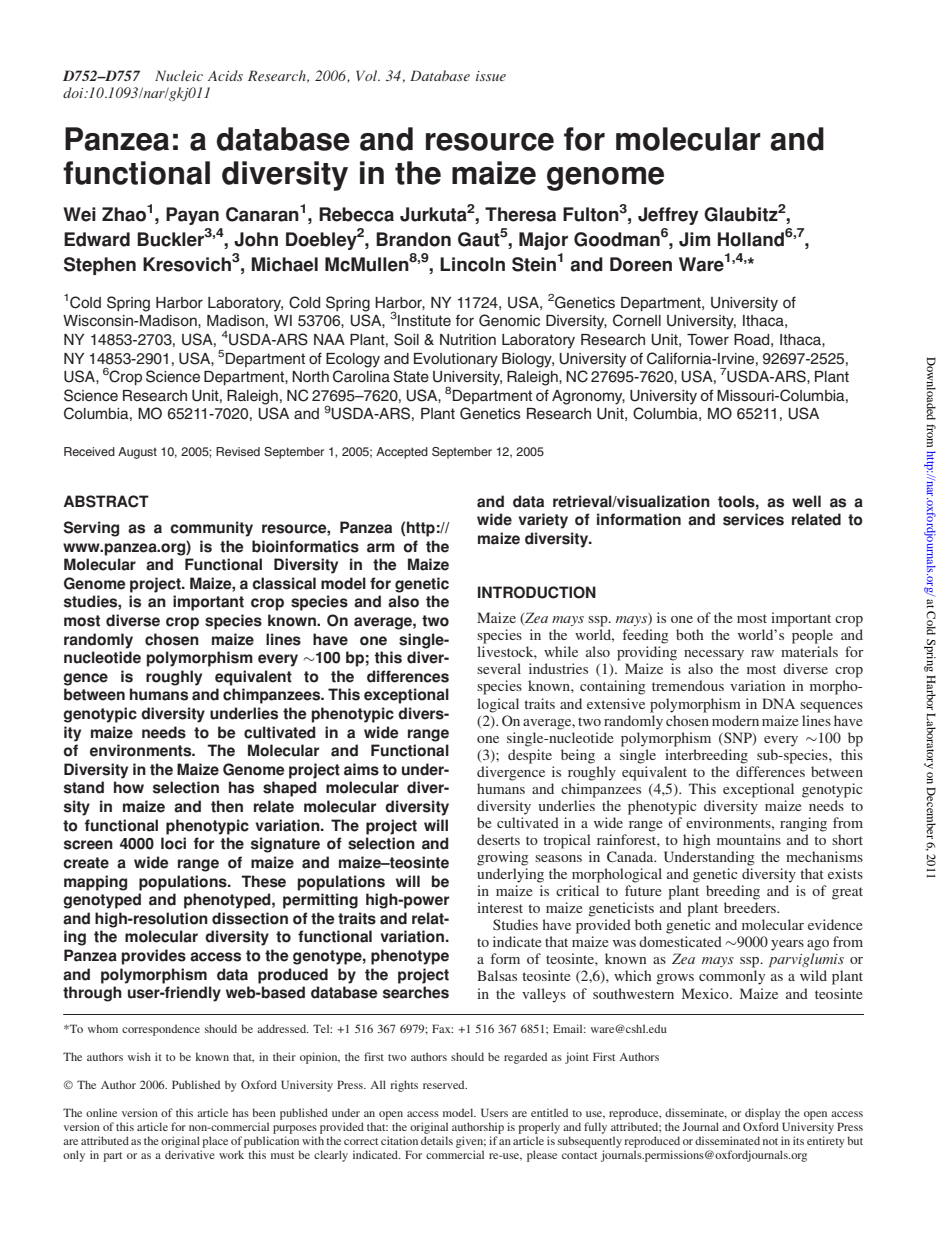  I want to click on August, so click(137, 453).
